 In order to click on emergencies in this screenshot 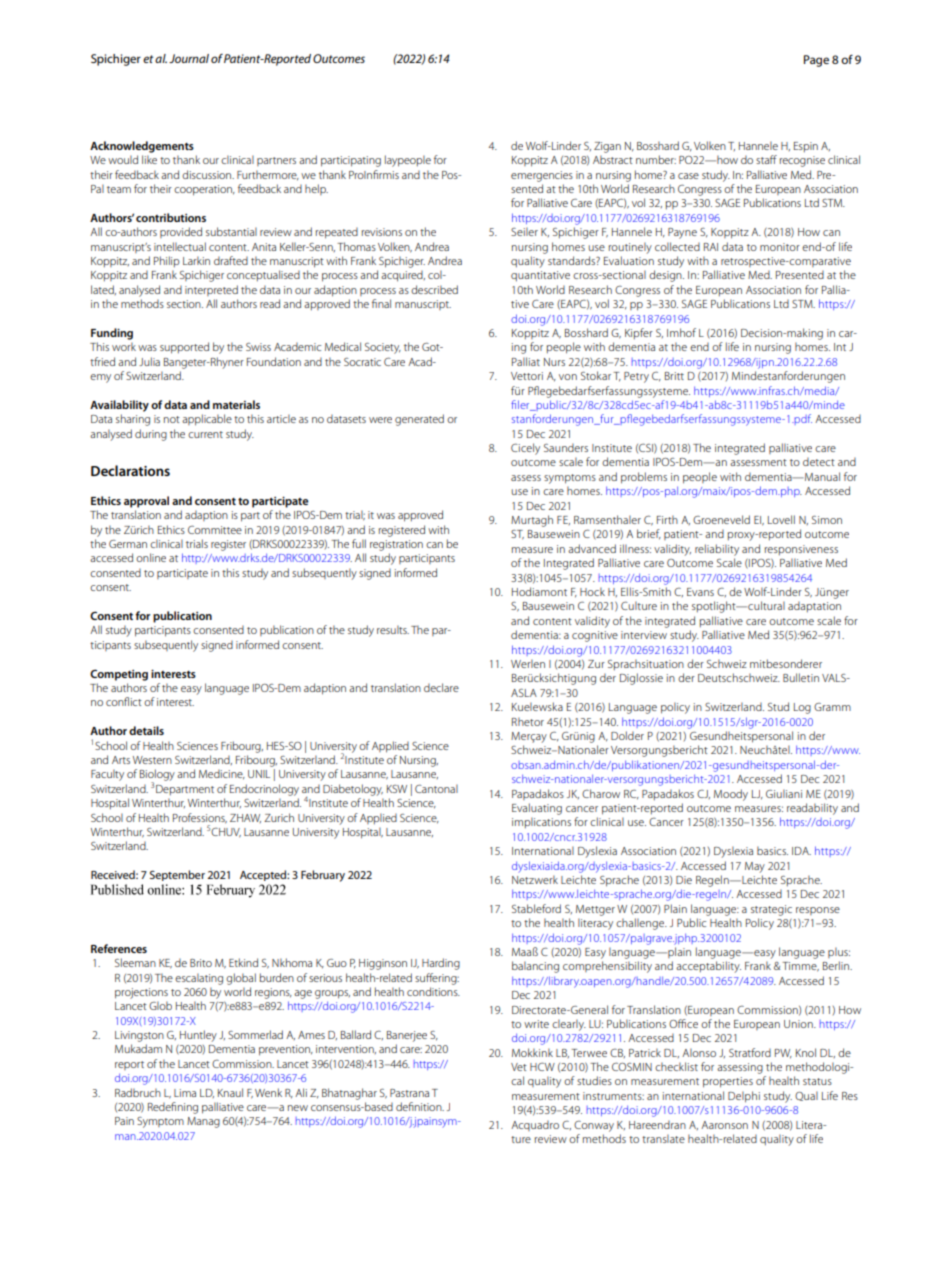, I will do `click(542, 176)`.
